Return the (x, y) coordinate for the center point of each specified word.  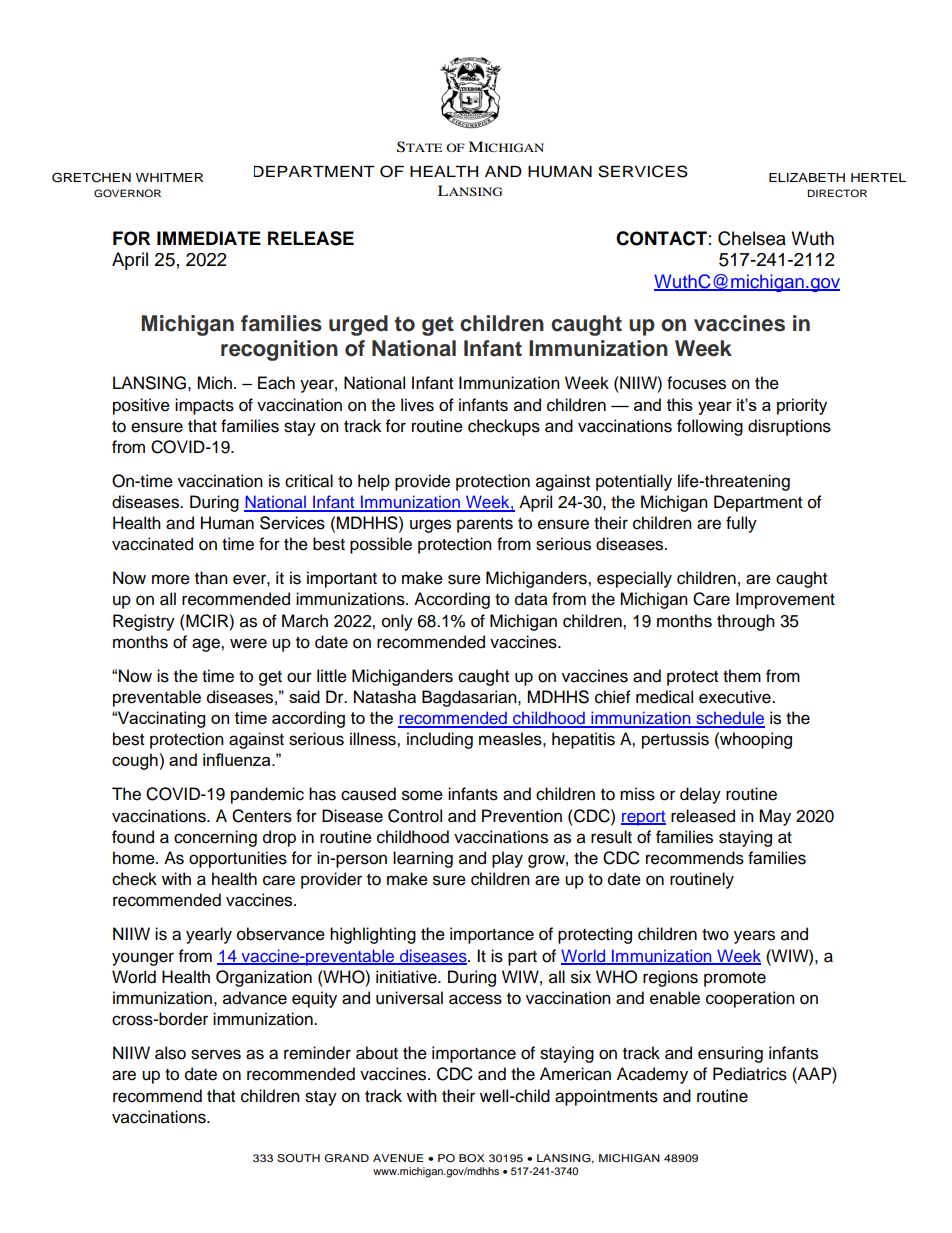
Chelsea (752, 238)
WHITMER (169, 177)
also (170, 1053)
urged (358, 325)
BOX (472, 1158)
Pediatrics (750, 1074)
